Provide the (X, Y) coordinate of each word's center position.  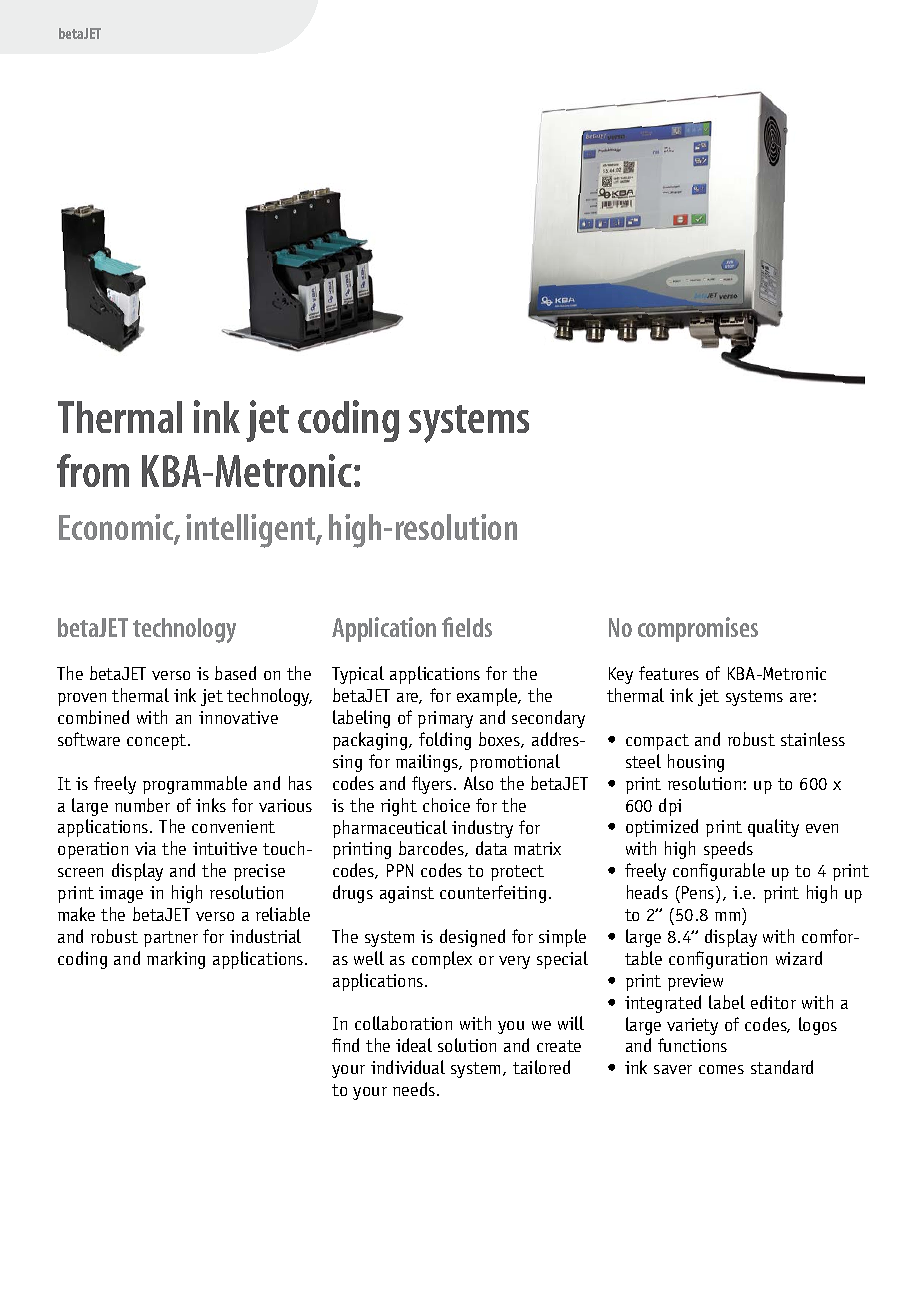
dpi (670, 807)
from (93, 470)
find (345, 1045)
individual (408, 1067)
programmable (195, 785)
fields (467, 627)
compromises (698, 629)
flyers (432, 785)
